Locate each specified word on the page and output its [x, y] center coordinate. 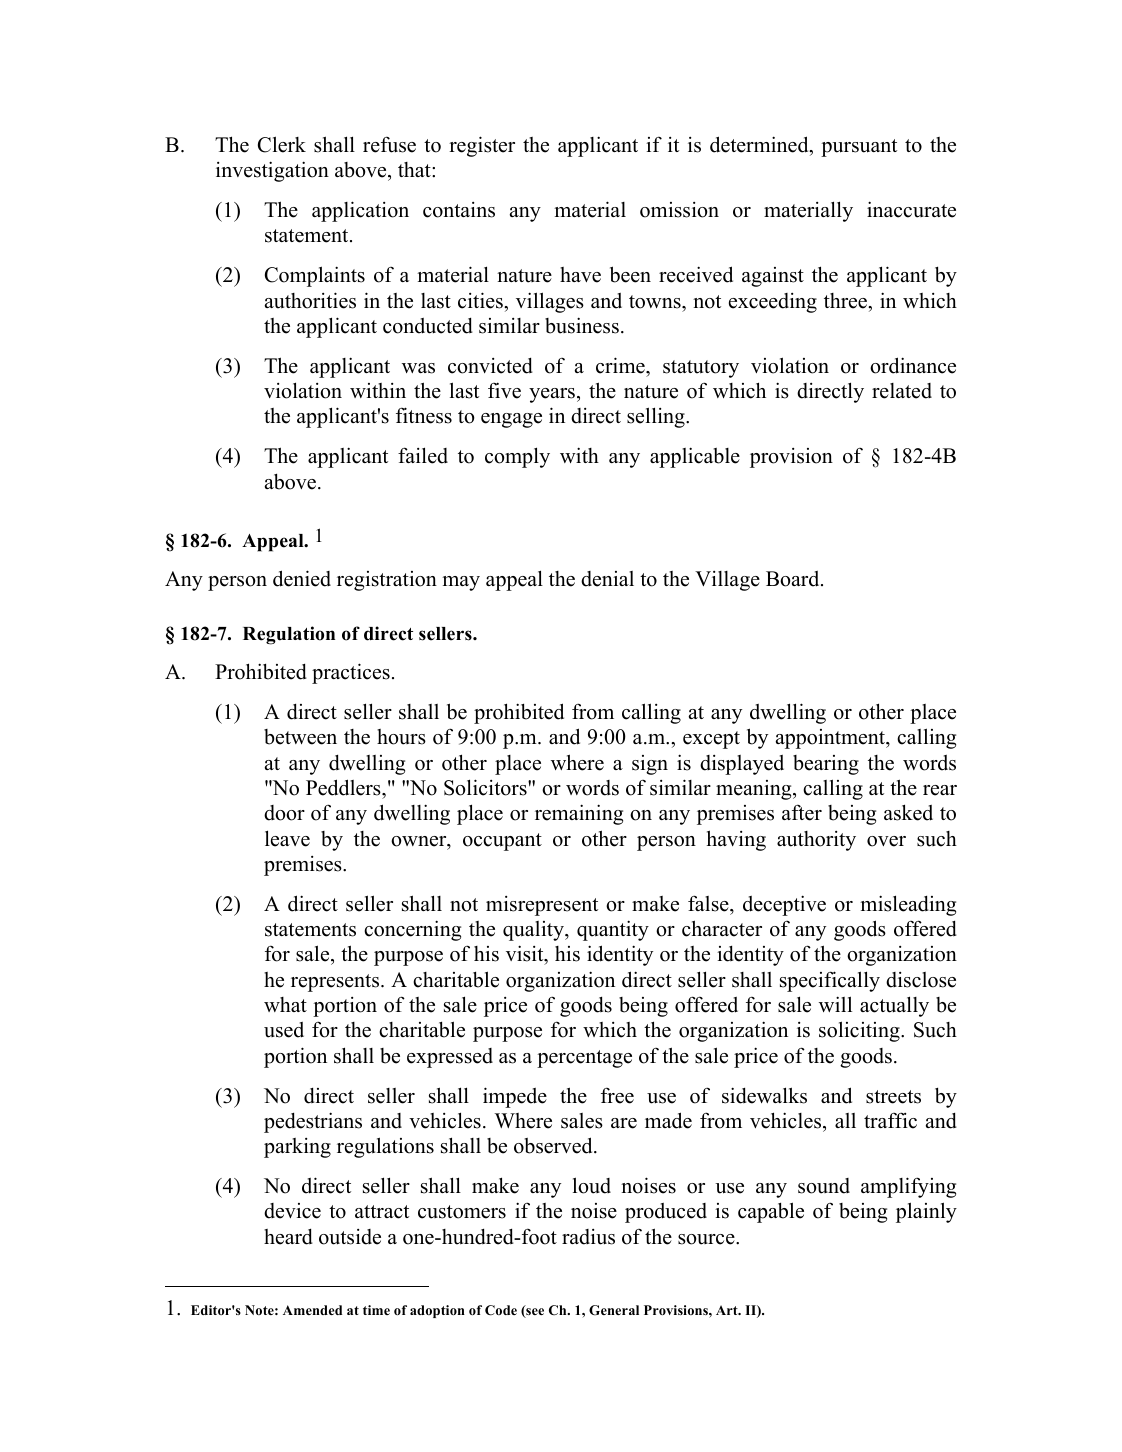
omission [679, 210]
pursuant [859, 148]
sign [650, 765]
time [376, 1310]
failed [423, 455]
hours [401, 737]
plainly [926, 1212]
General [614, 1310]
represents [336, 983]
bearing [826, 765]
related [902, 391]
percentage [584, 1059]
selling [657, 417]
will [835, 1004]
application [360, 211]
